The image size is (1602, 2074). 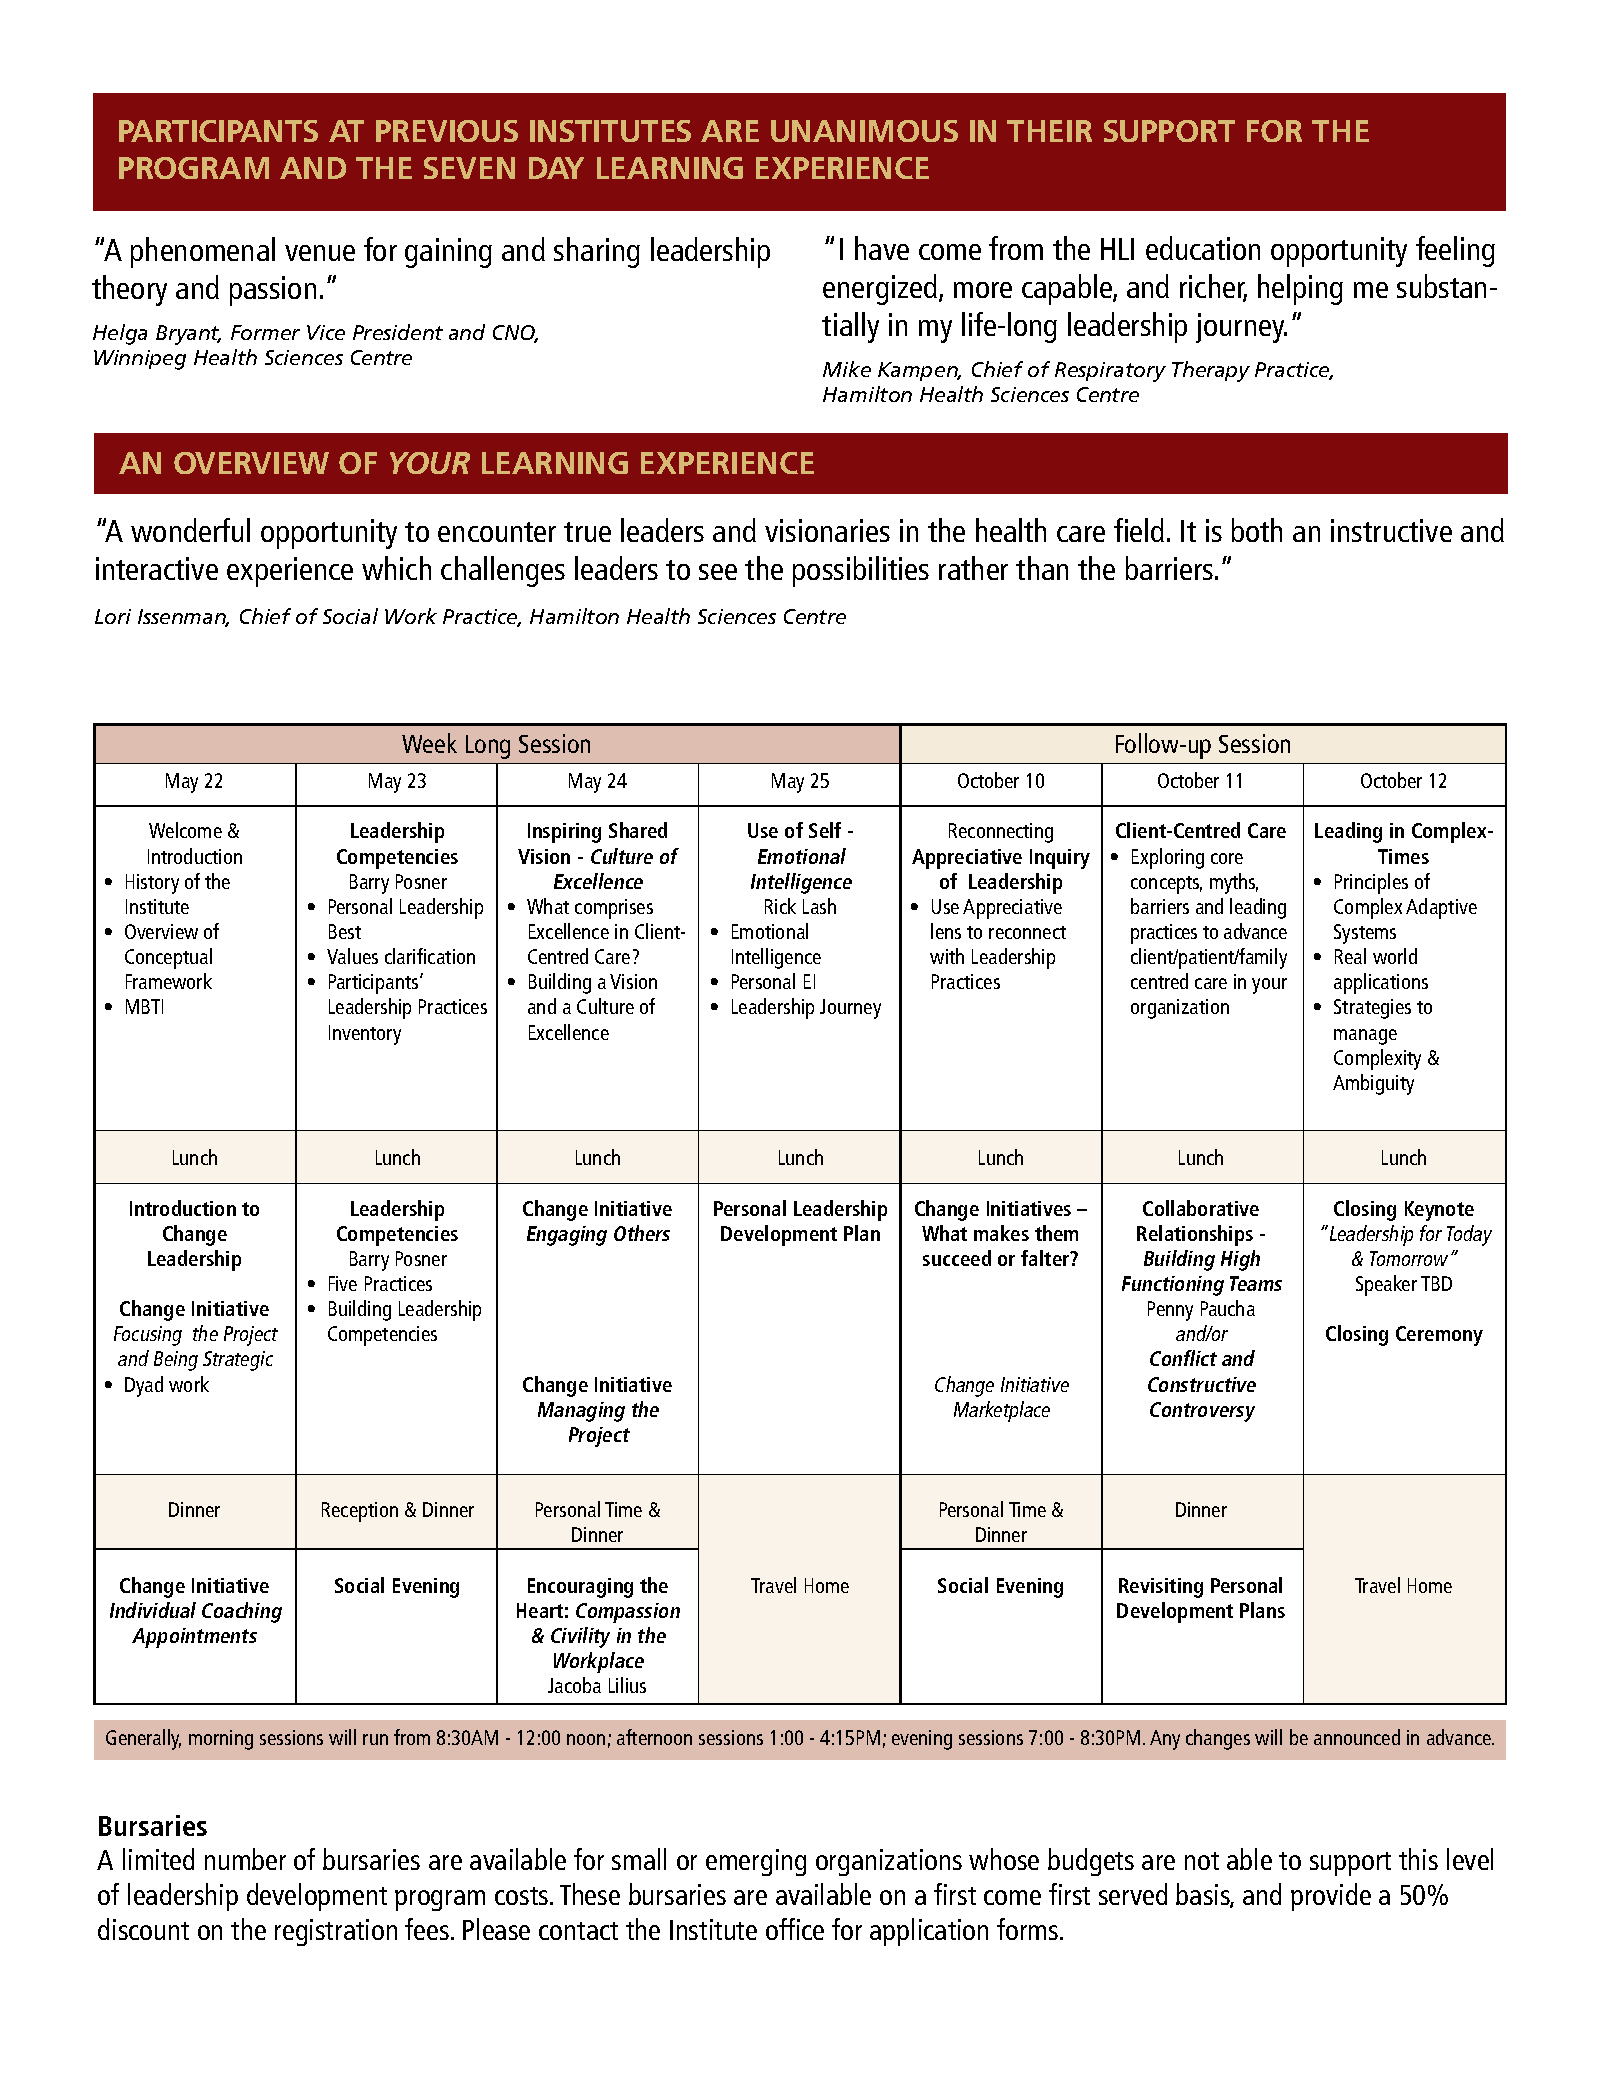 What do you see at coordinates (780, 906) in the document?
I see `Rick` at bounding box center [780, 906].
